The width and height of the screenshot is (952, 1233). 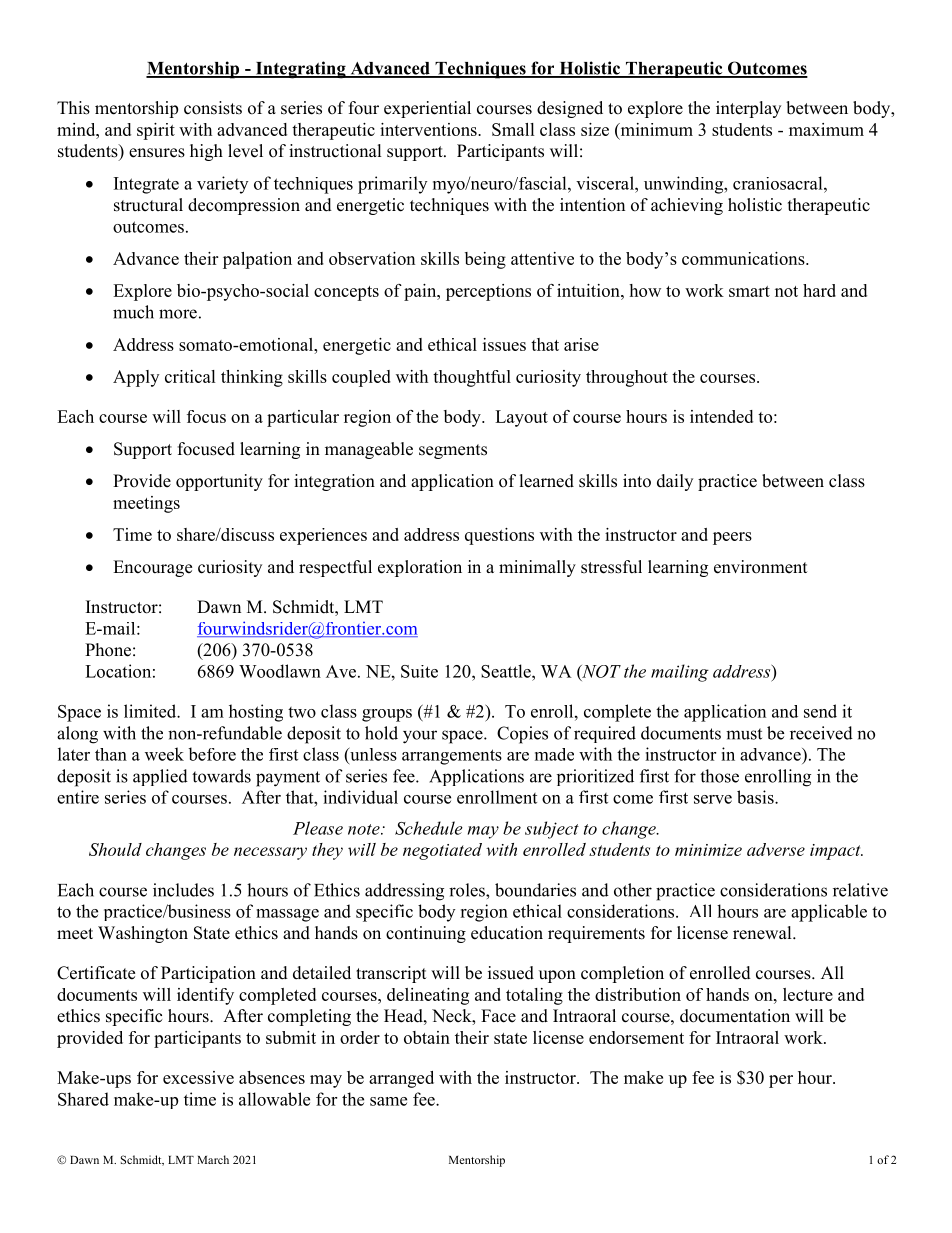 I want to click on environment, so click(x=760, y=567).
